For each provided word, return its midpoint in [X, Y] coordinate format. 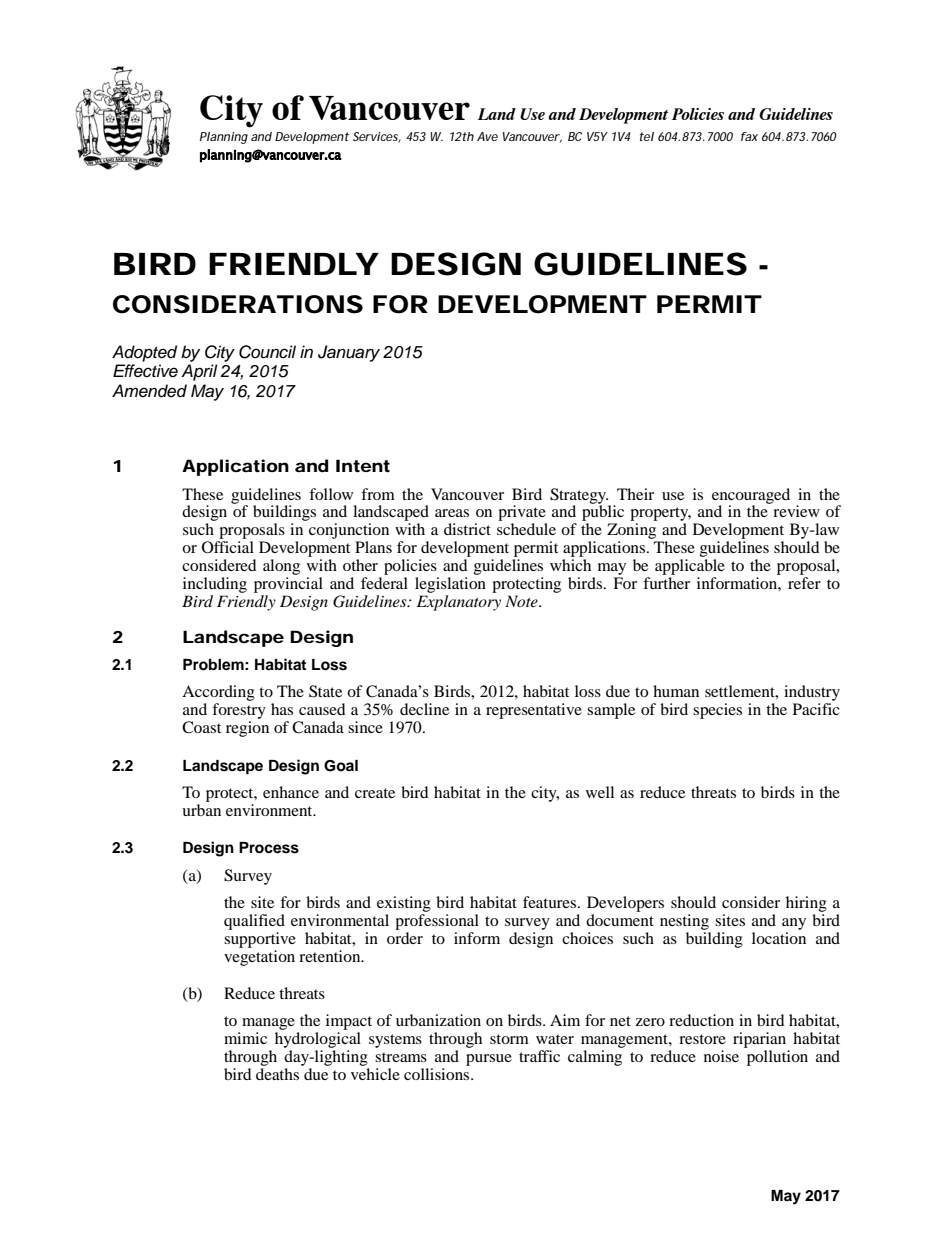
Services [377, 137]
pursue [489, 1060]
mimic [245, 1038]
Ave [487, 136]
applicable [690, 567]
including [215, 585]
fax [749, 136]
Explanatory [459, 603]
